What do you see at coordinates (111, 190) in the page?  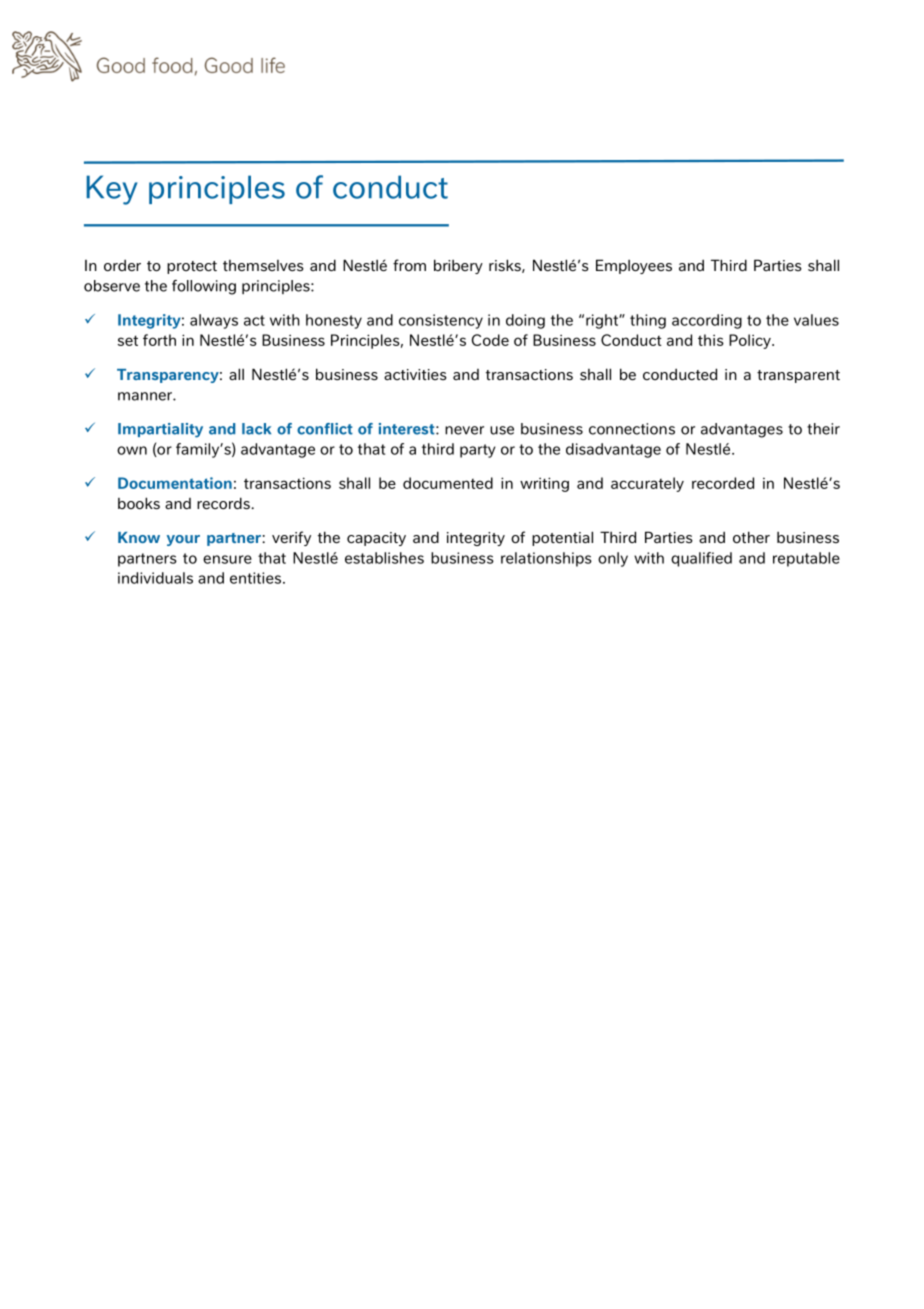 I see `Key` at bounding box center [111, 190].
